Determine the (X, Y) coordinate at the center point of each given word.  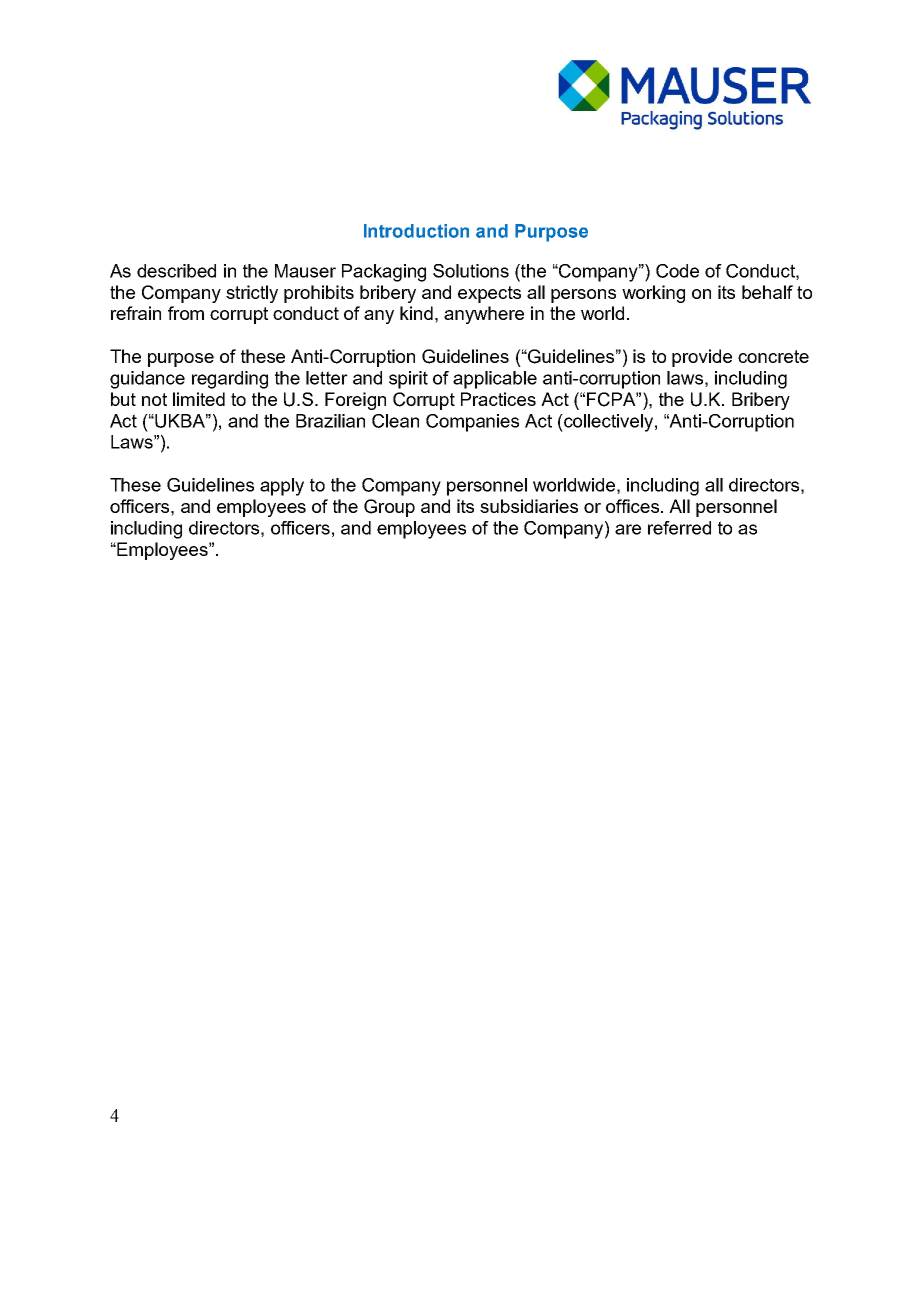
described (176, 271)
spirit (408, 380)
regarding (230, 380)
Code (677, 271)
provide (702, 358)
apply (282, 487)
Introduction (416, 231)
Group (389, 508)
